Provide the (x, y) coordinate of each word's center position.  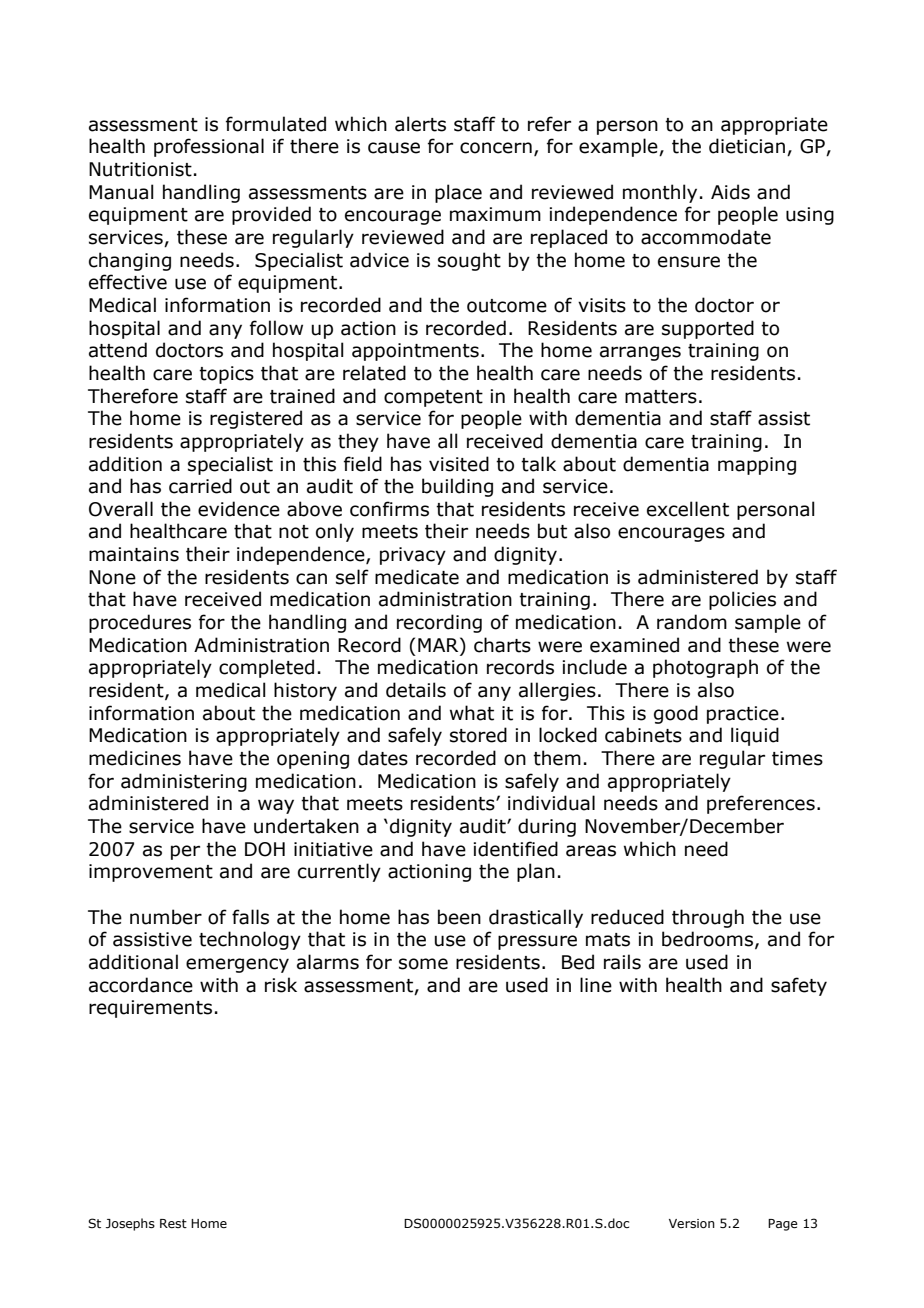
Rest (173, 1223)
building (457, 487)
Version (692, 1223)
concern (496, 148)
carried (200, 486)
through (708, 918)
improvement (151, 873)
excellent (688, 509)
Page (783, 1225)
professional (209, 147)
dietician (747, 146)
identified (515, 849)
